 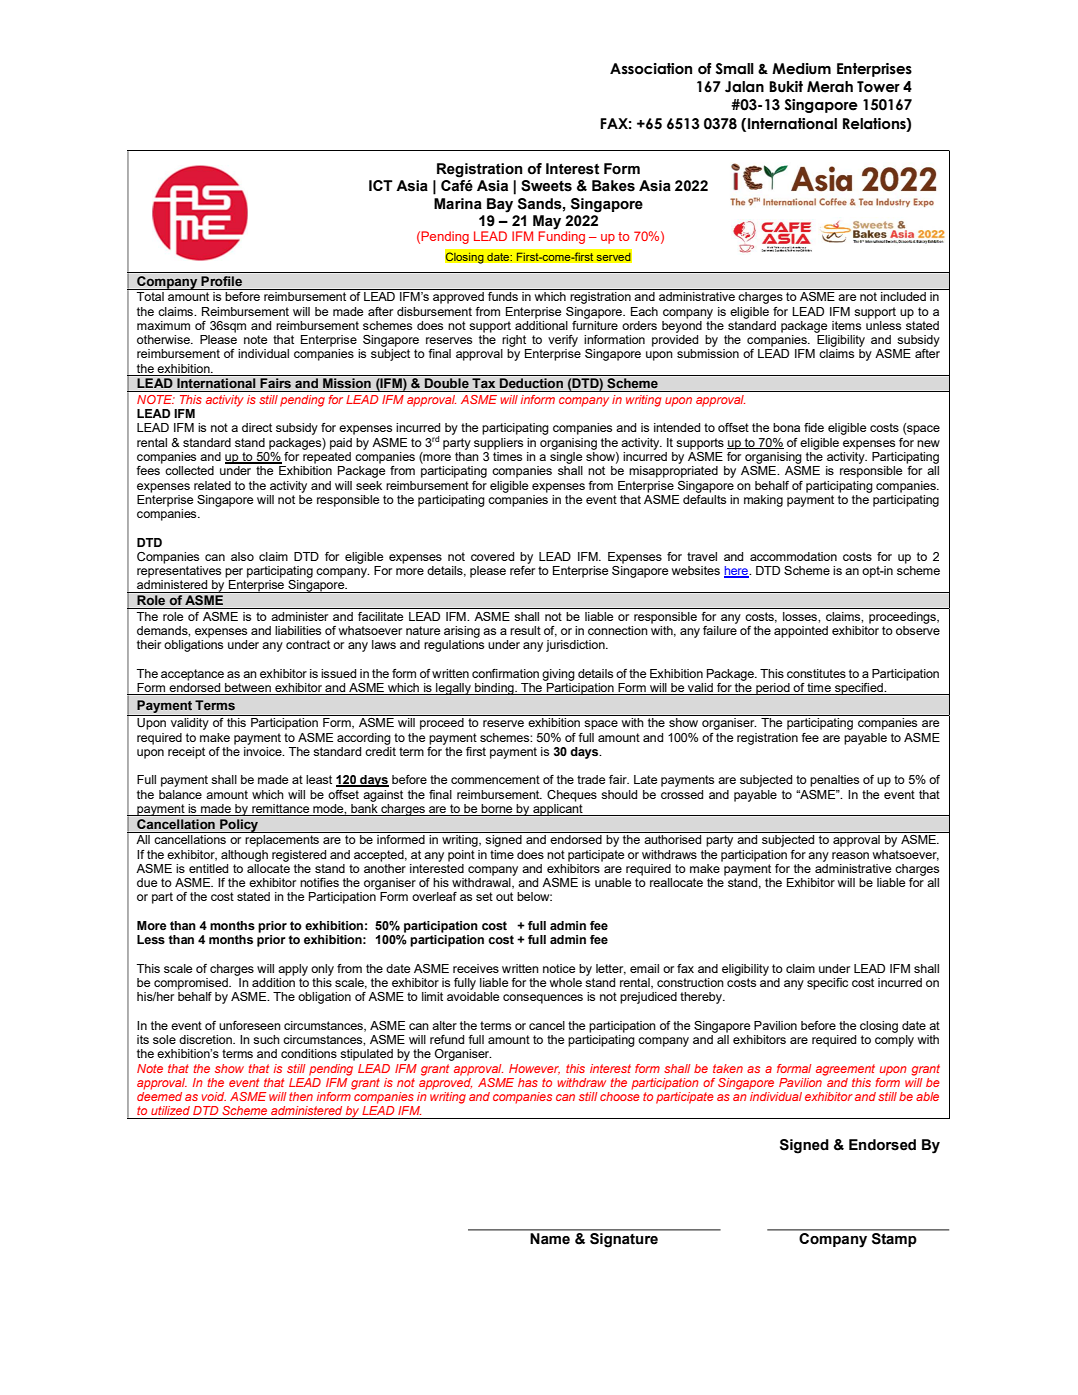 What do you see at coordinates (242, 556) in the screenshot?
I see `also` at bounding box center [242, 556].
